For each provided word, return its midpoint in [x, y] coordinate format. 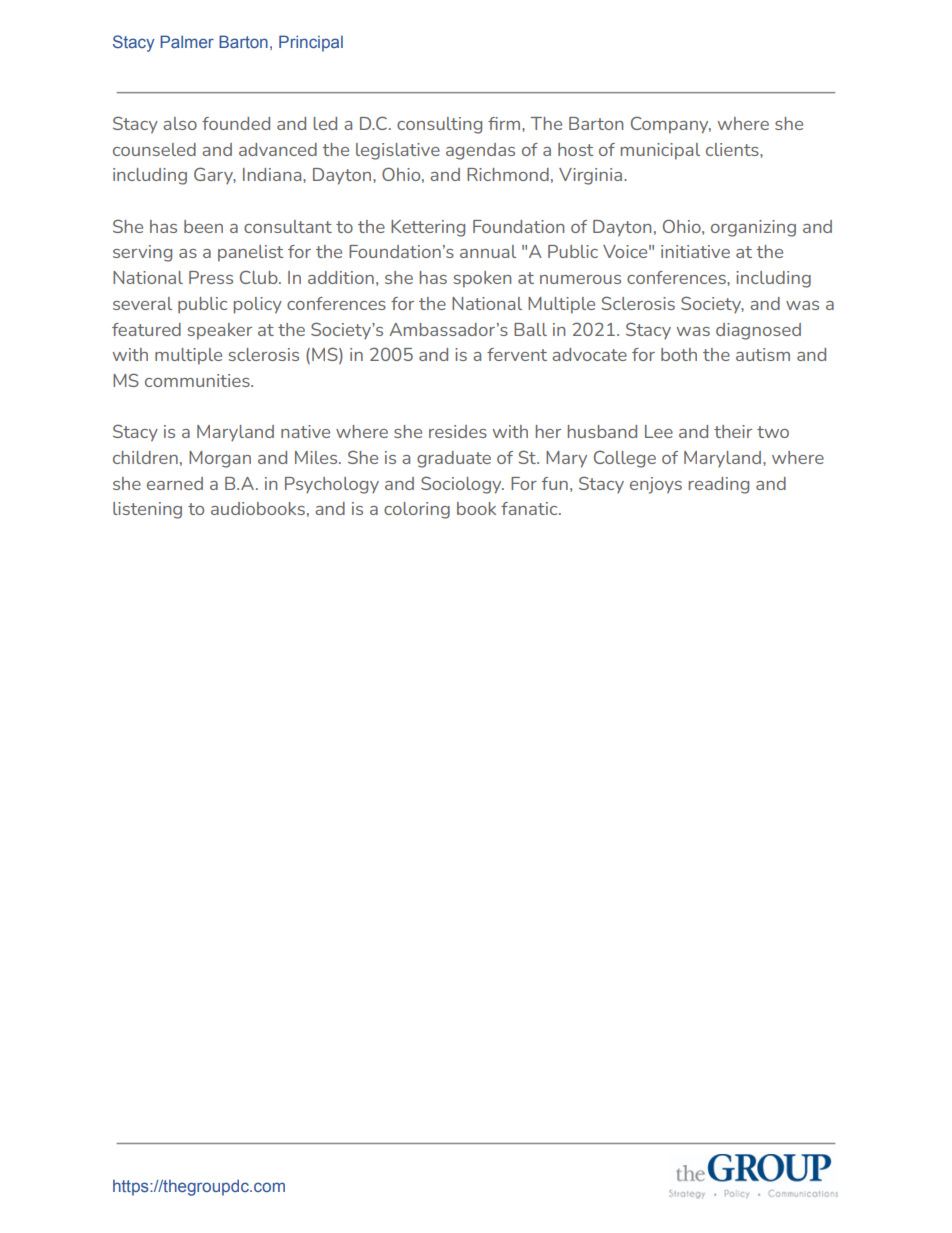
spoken [482, 279]
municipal [660, 151]
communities [198, 380]
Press [211, 277]
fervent [517, 354]
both [679, 354]
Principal [311, 43]
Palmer [187, 41]
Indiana [273, 174]
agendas [480, 151]
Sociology [462, 485]
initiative [695, 251]
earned [175, 483]
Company [671, 125]
